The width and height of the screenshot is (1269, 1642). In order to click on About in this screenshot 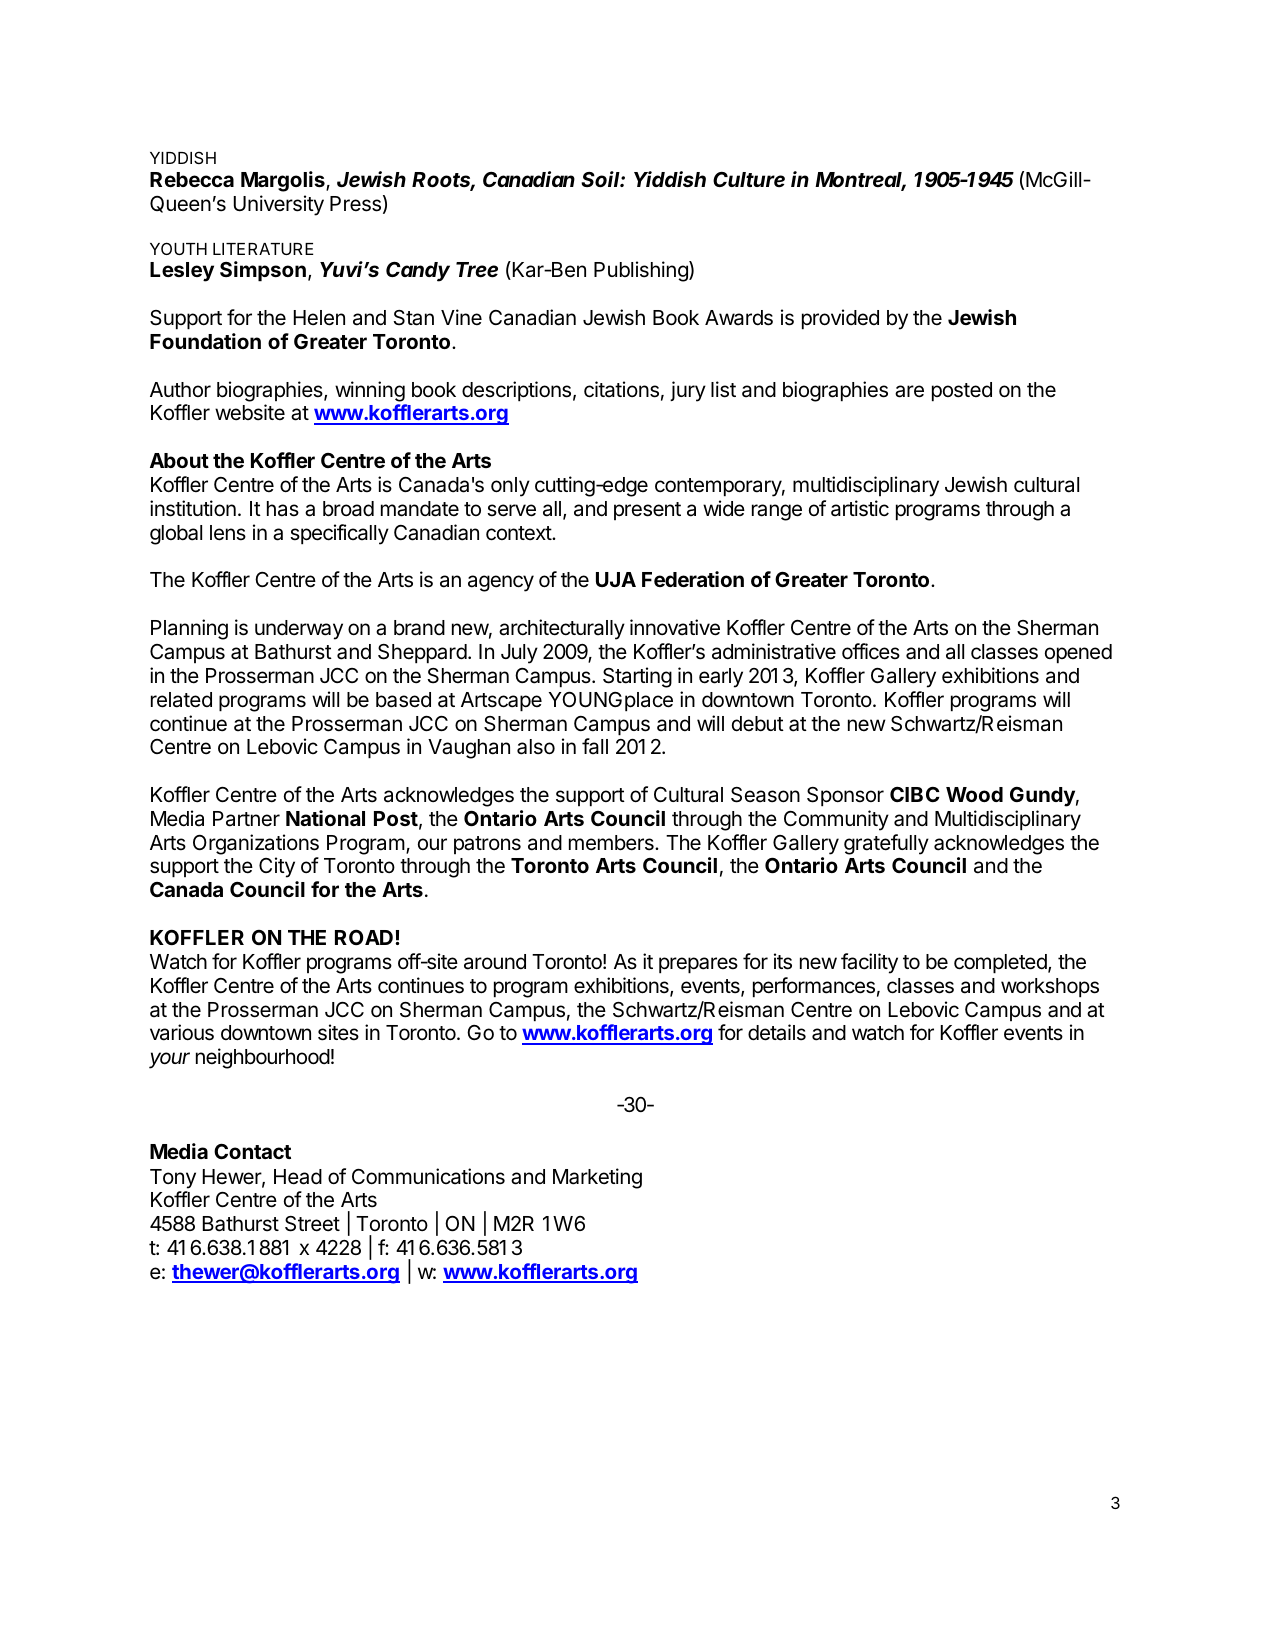, I will do `click(179, 460)`.
